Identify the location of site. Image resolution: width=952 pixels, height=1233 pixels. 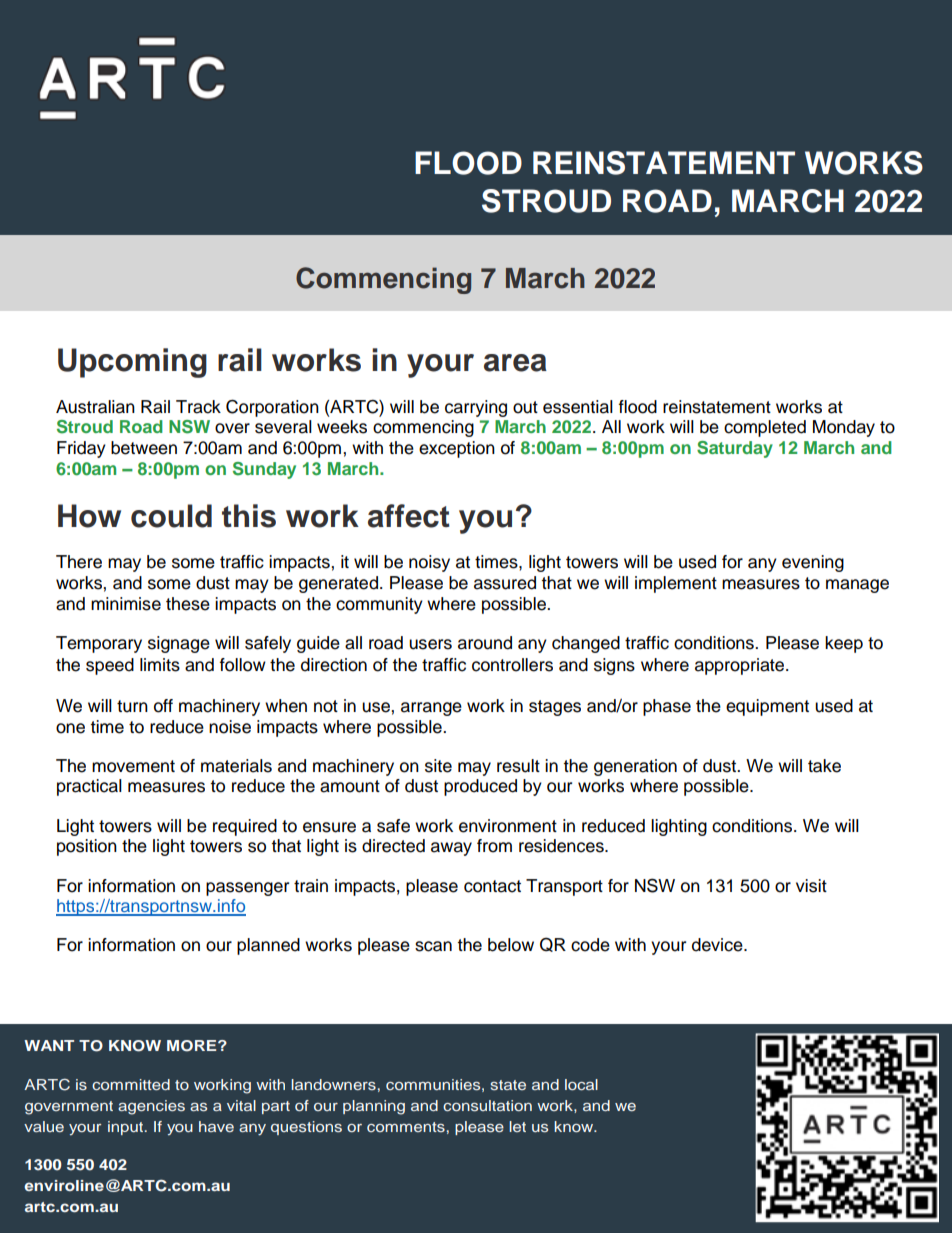
(438, 766).
